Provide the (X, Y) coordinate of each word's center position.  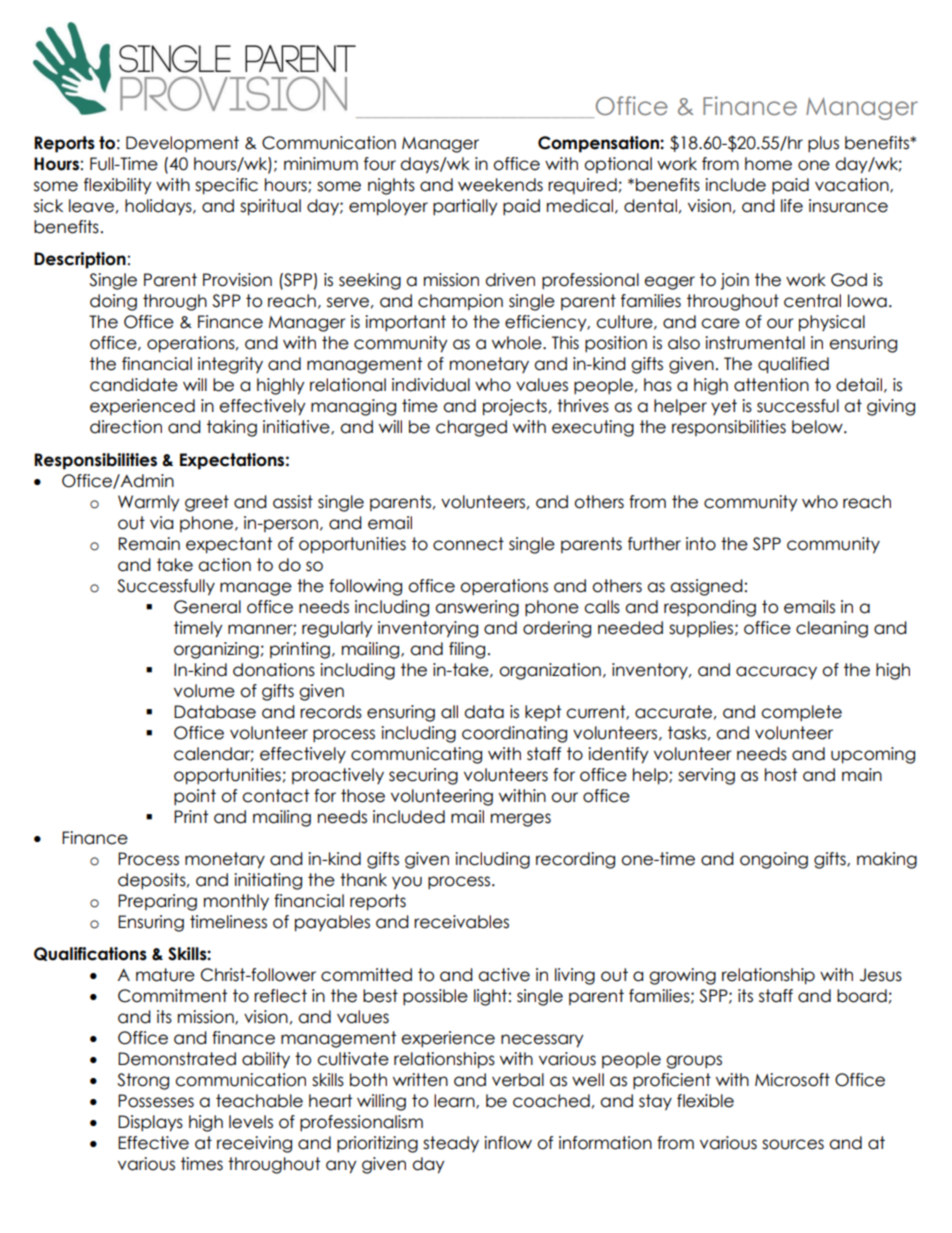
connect (468, 544)
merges (521, 820)
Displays (150, 1123)
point (195, 797)
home (768, 164)
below (818, 427)
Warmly (149, 503)
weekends (500, 185)
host (781, 775)
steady (451, 1144)
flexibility (118, 186)
